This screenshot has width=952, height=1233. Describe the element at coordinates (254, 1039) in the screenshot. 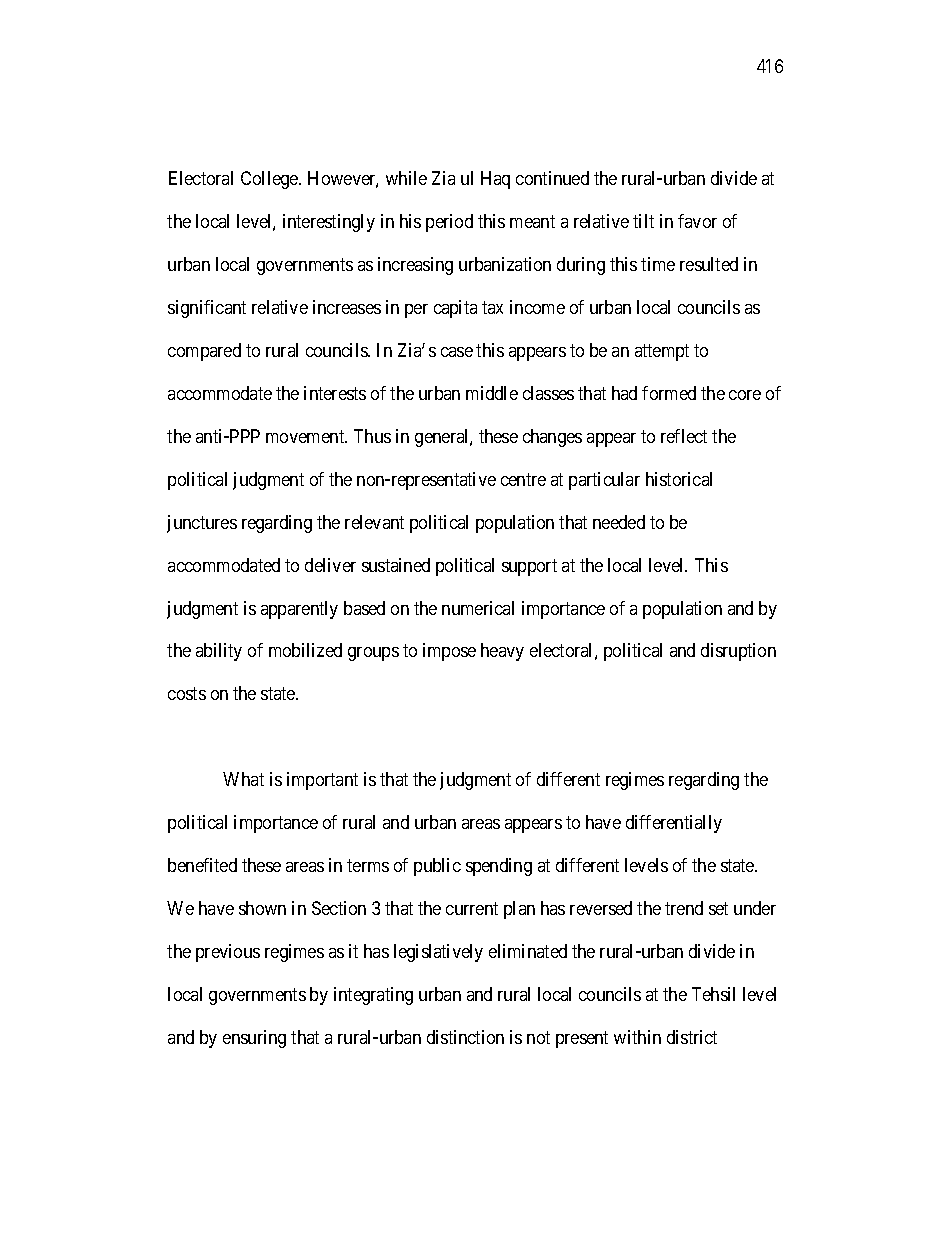

I see `ensuring` at that location.
